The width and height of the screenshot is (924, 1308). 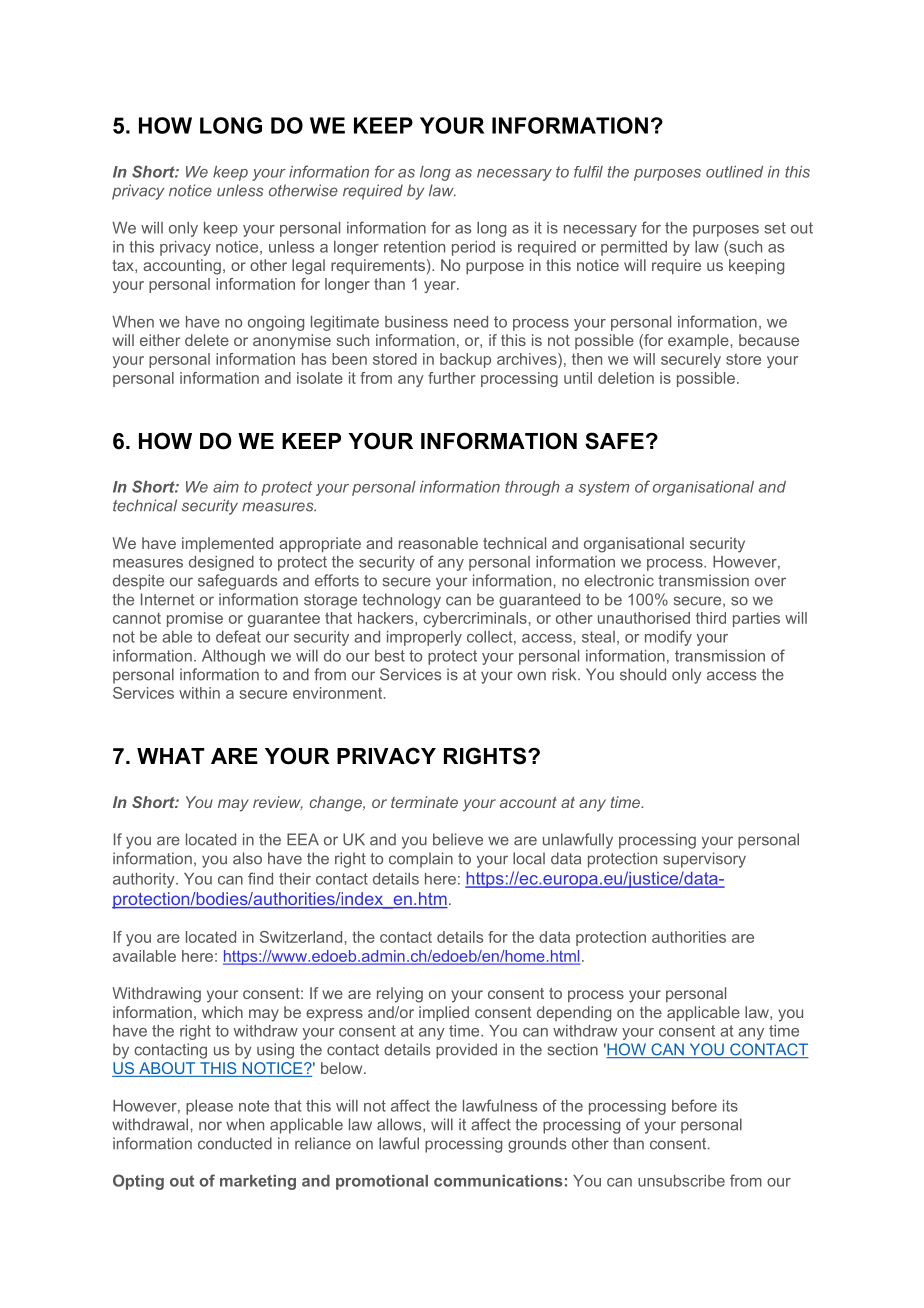 I want to click on period, so click(x=473, y=248).
